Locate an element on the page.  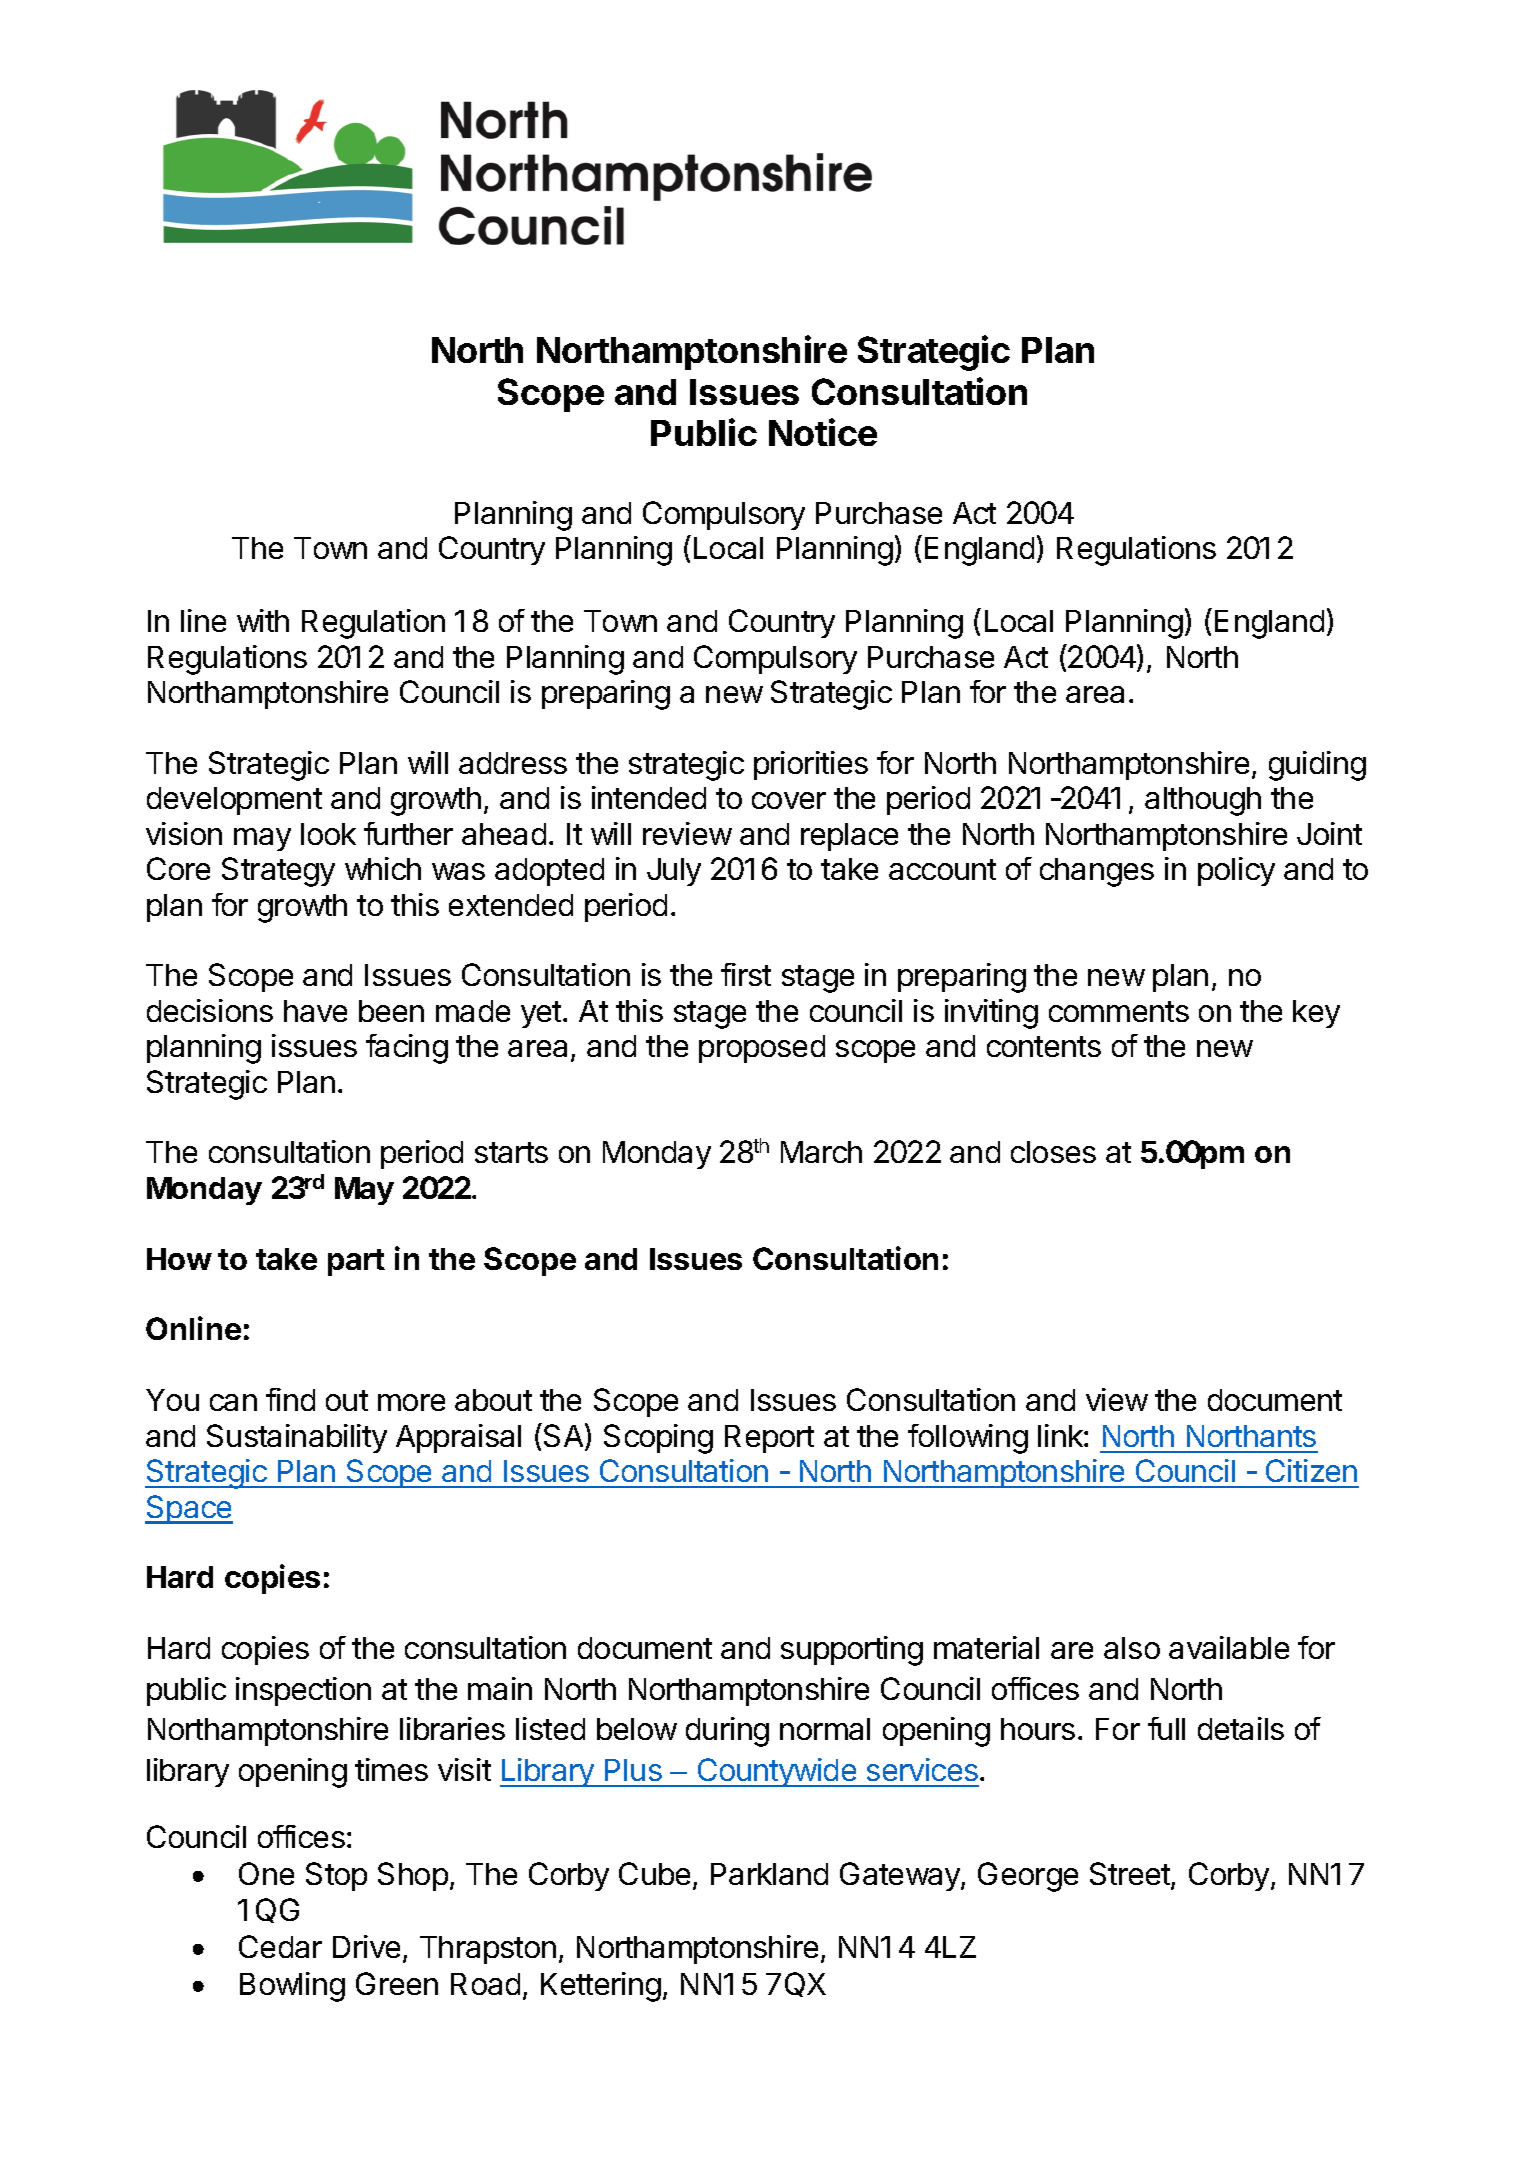
Notice is located at coordinates (823, 432).
